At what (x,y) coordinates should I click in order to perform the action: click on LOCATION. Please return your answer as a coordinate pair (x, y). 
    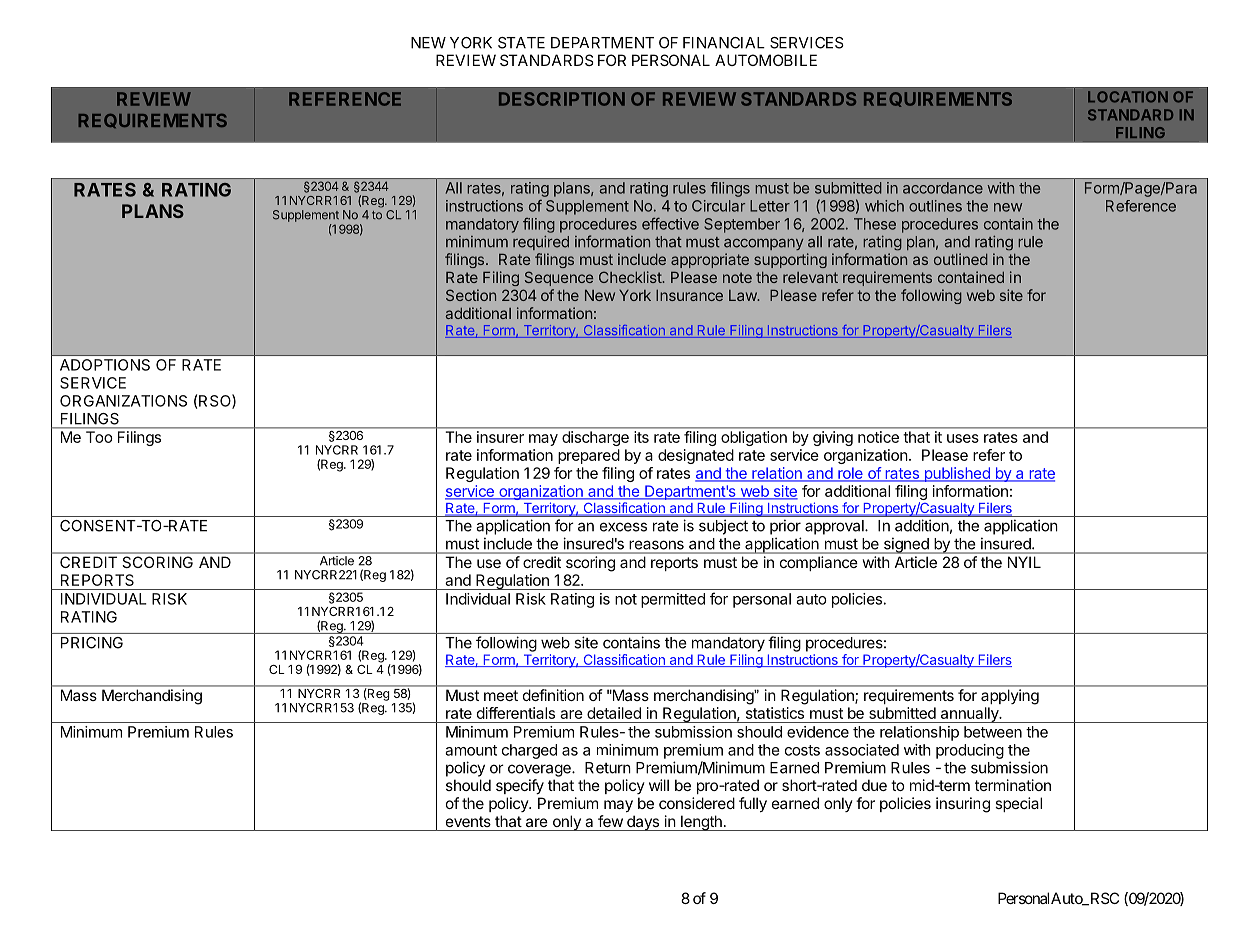
    Looking at the image, I should click on (1128, 97).
